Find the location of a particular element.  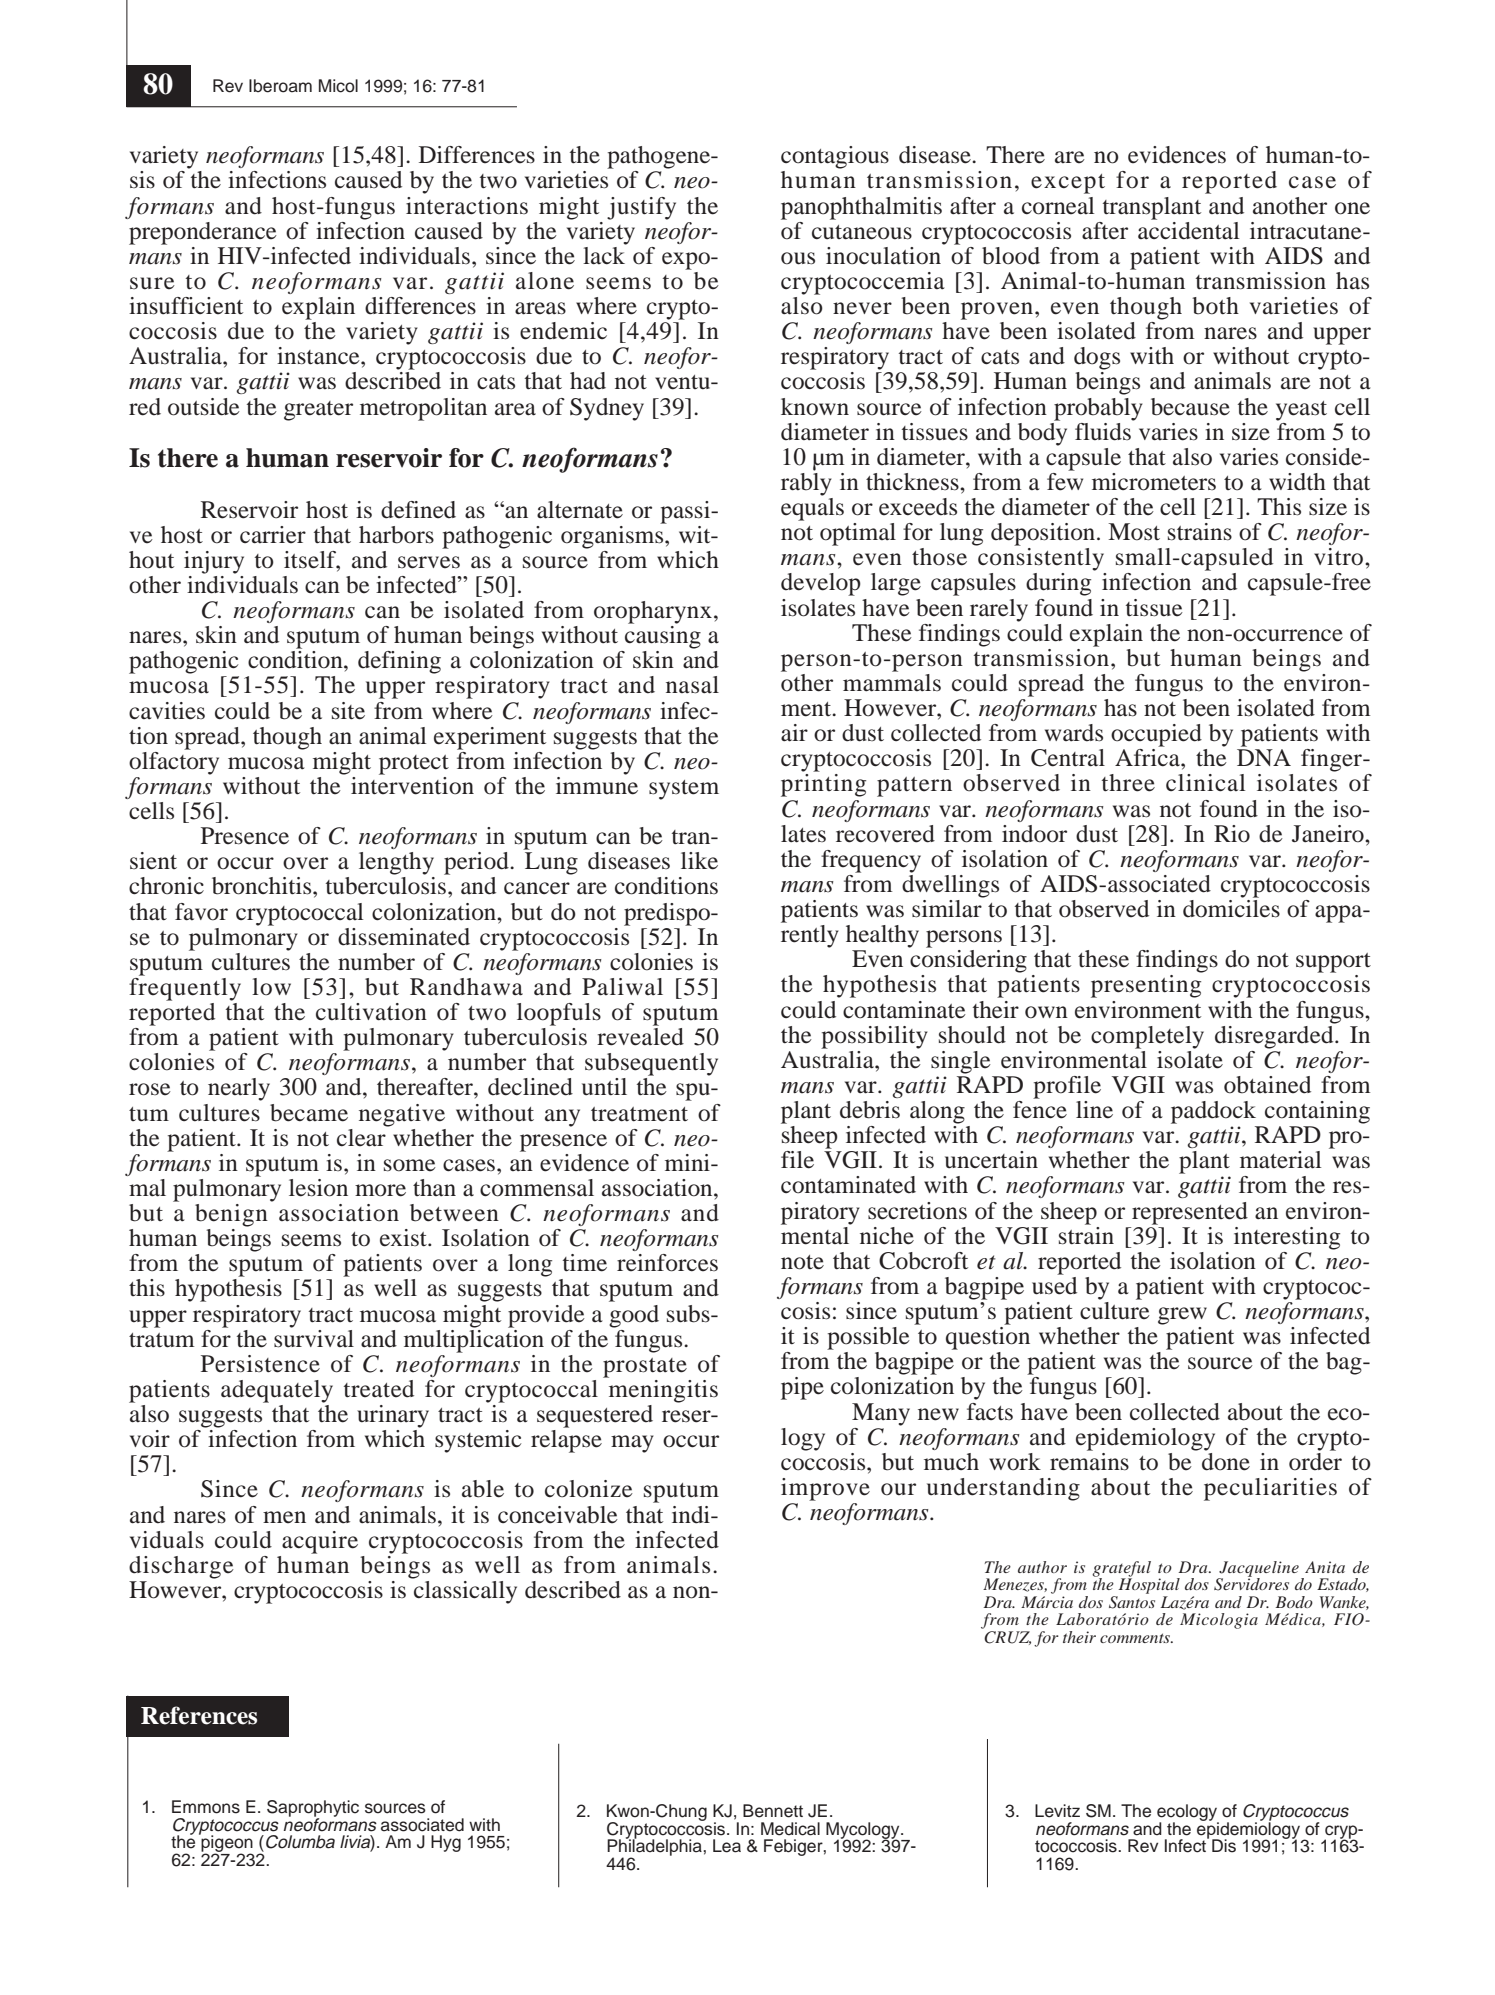

Saprophytic is located at coordinates (313, 1809).
